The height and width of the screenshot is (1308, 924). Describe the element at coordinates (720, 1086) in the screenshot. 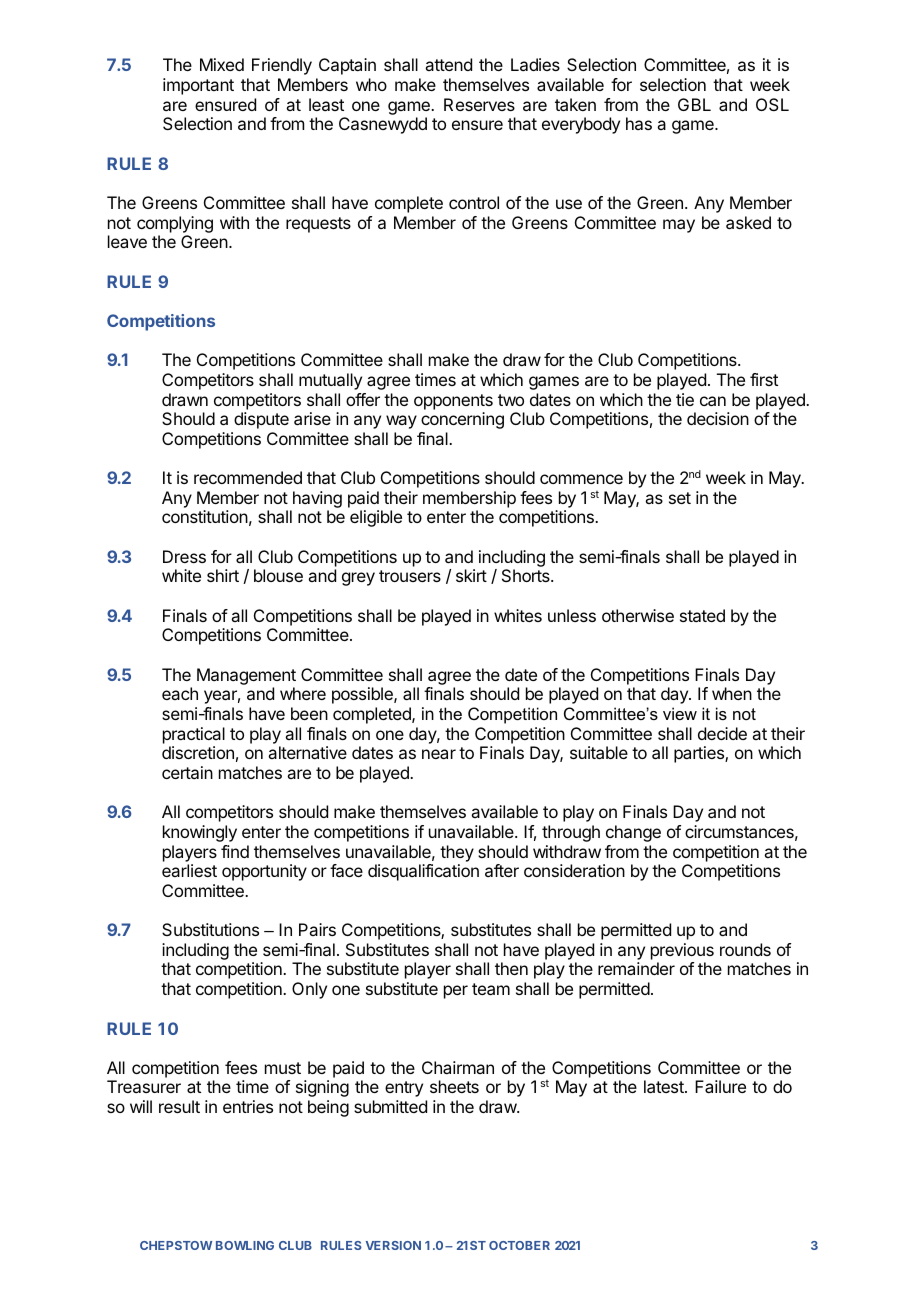

I see `Failure` at that location.
